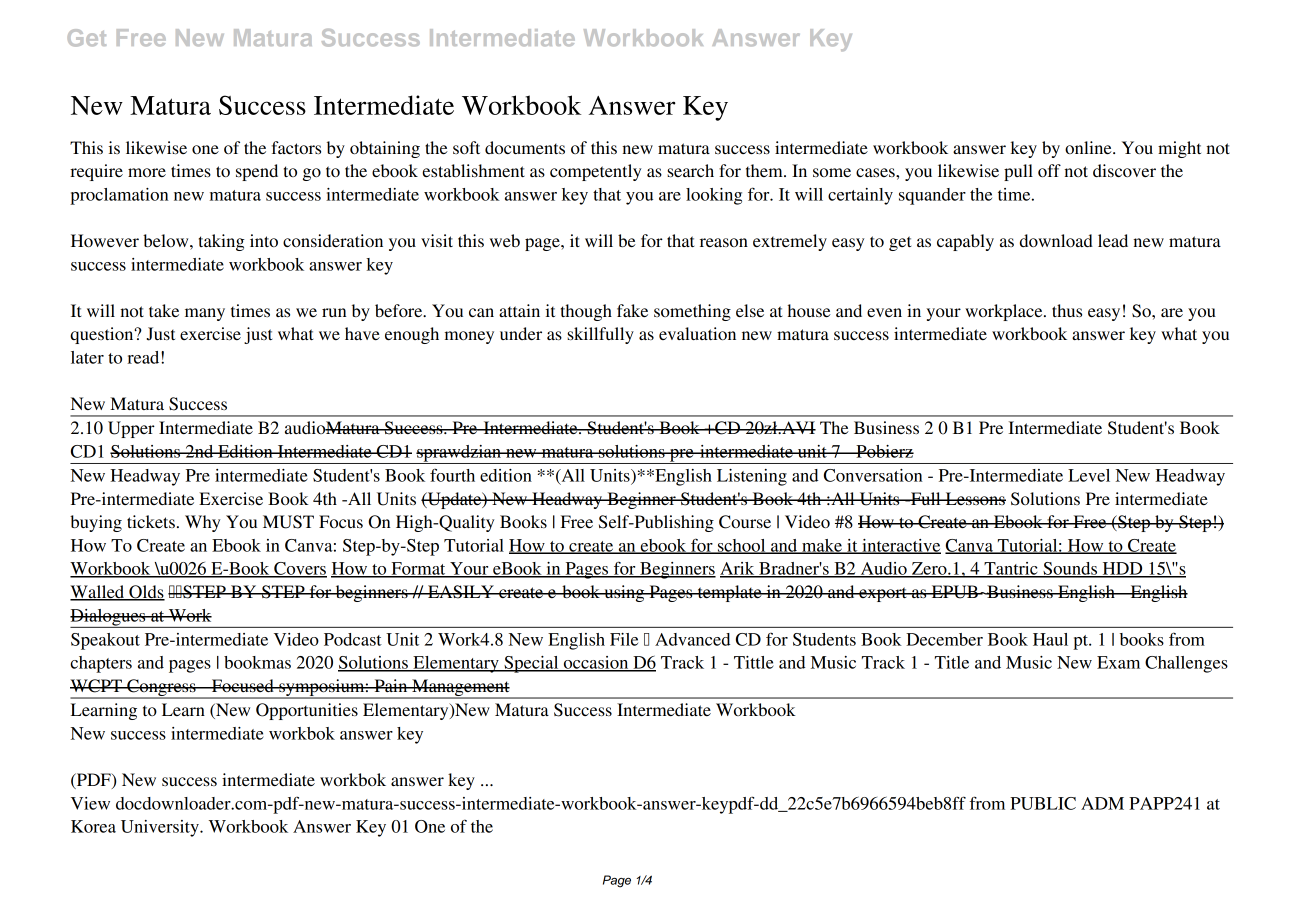  What do you see at coordinates (144, 357) in the document?
I see `read` at bounding box center [144, 357].
